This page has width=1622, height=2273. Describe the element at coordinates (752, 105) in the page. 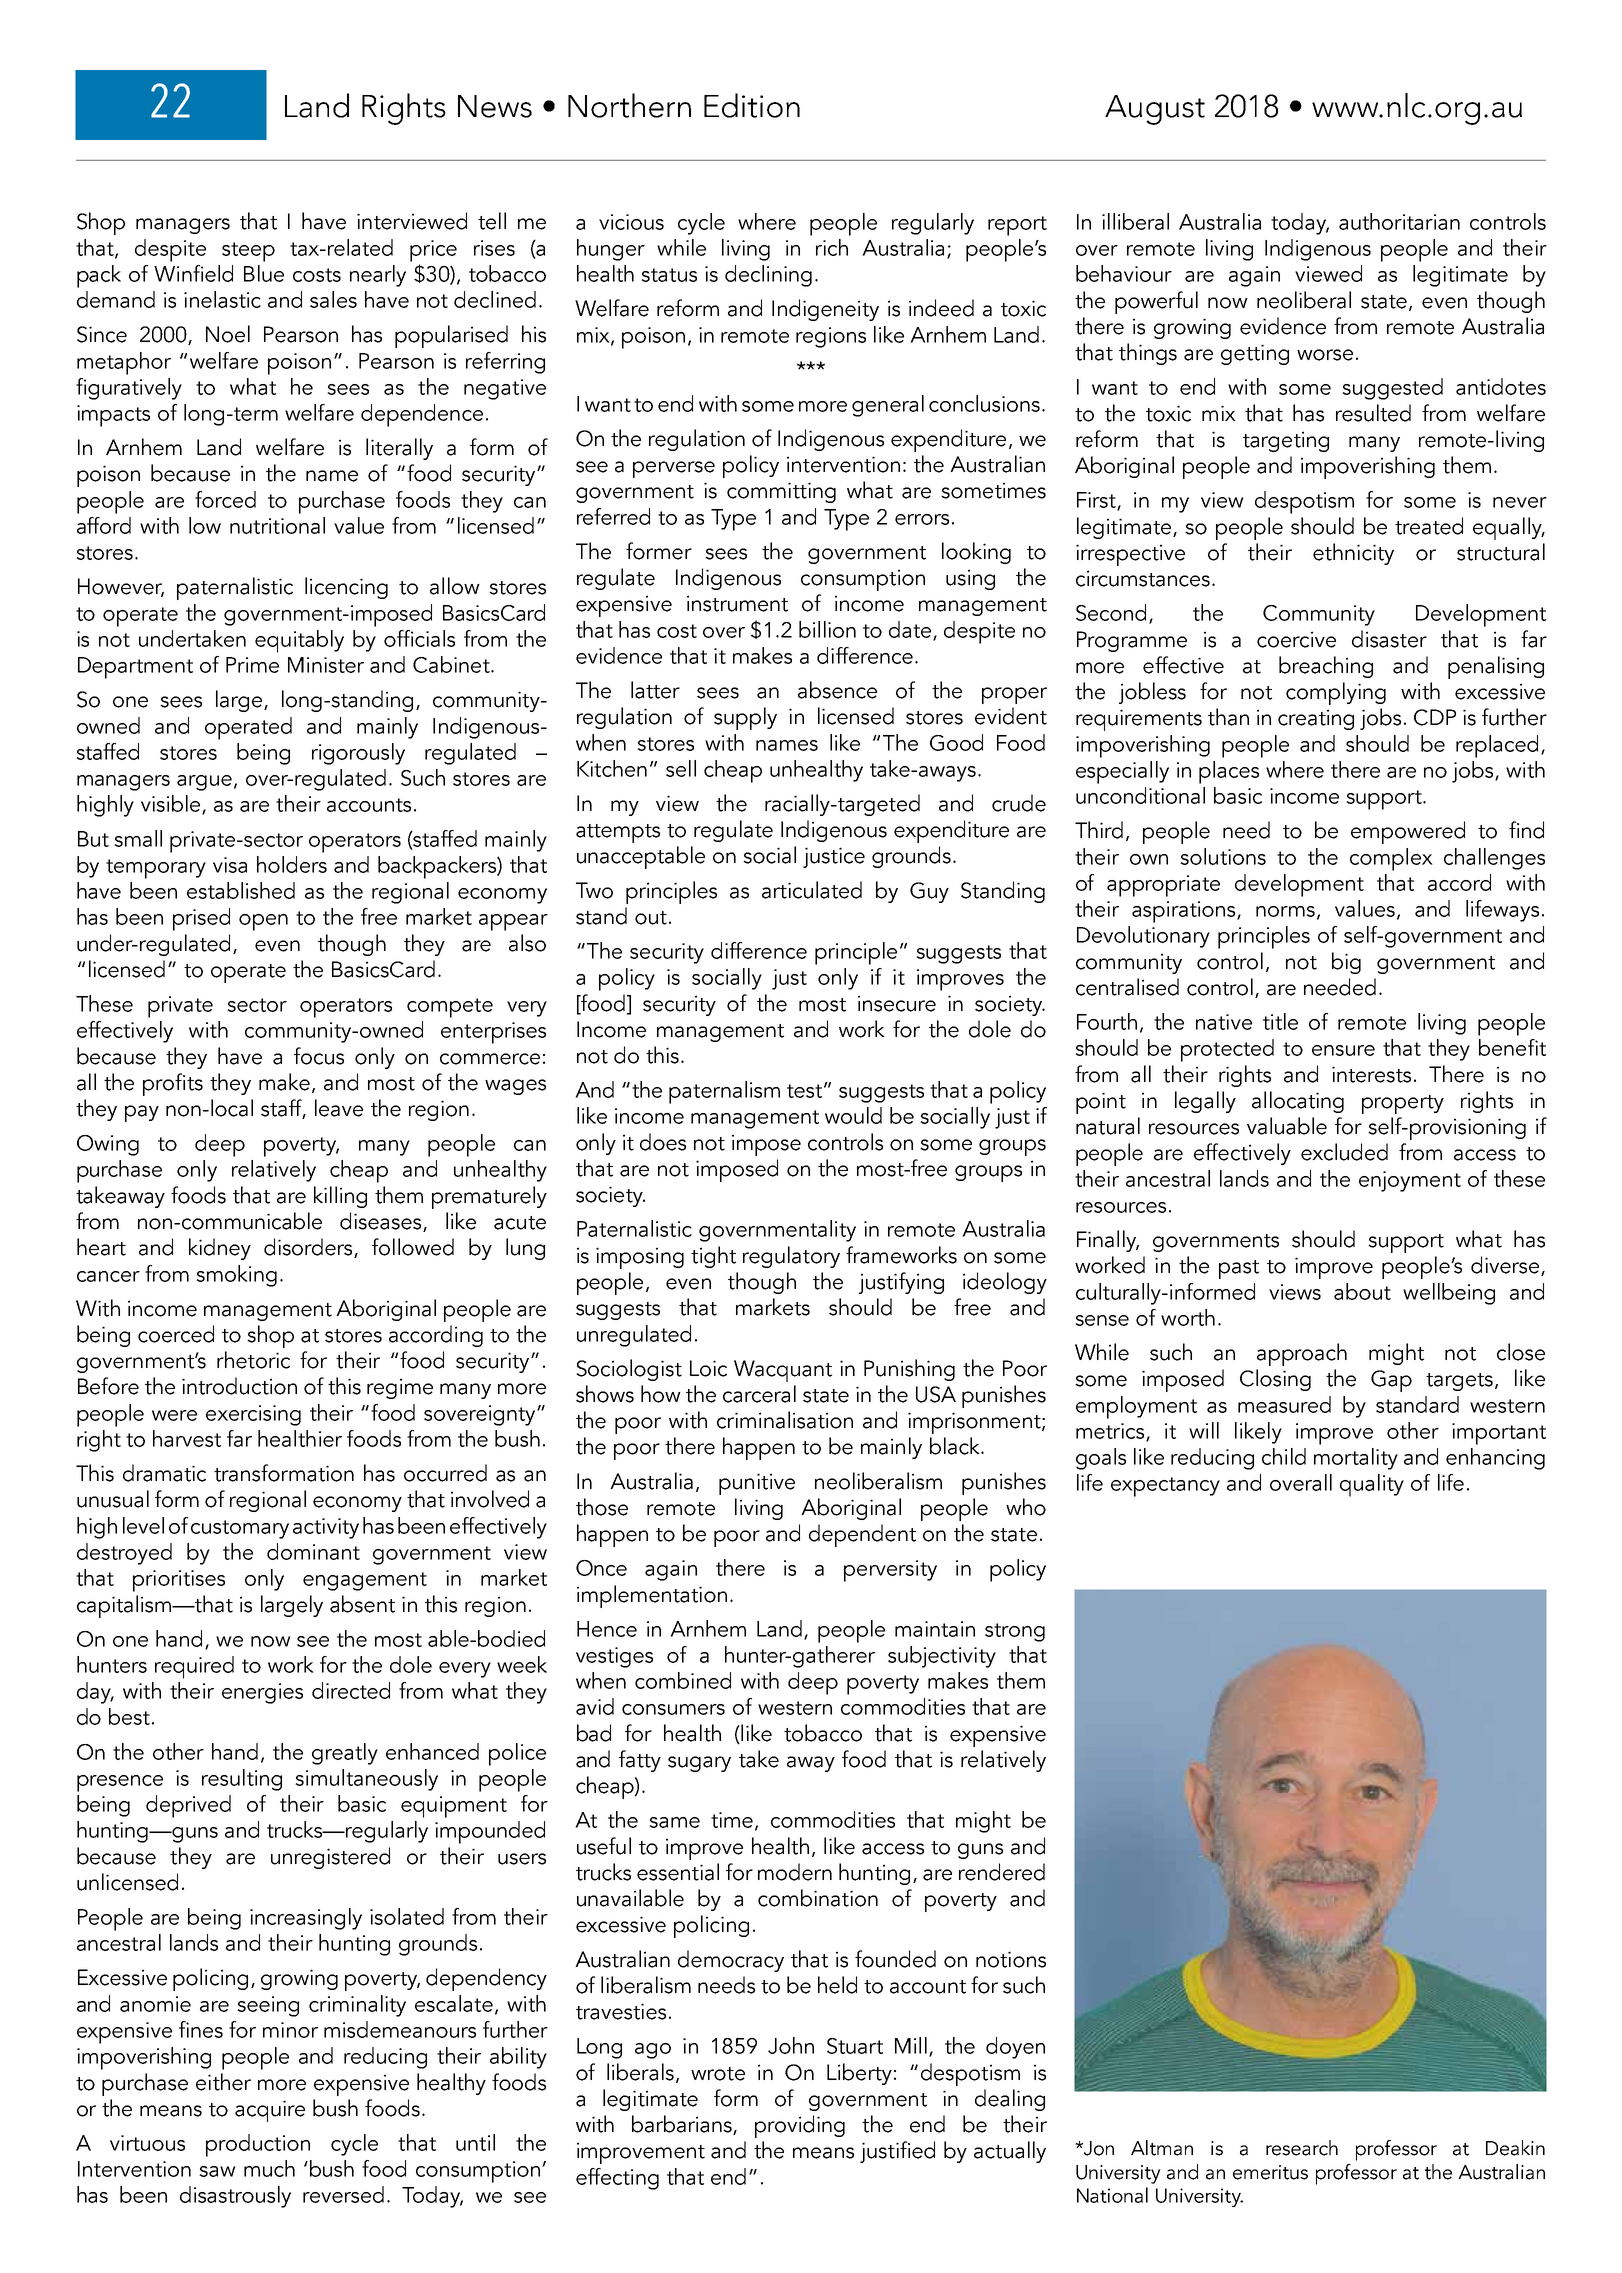

I see `Edition` at that location.
